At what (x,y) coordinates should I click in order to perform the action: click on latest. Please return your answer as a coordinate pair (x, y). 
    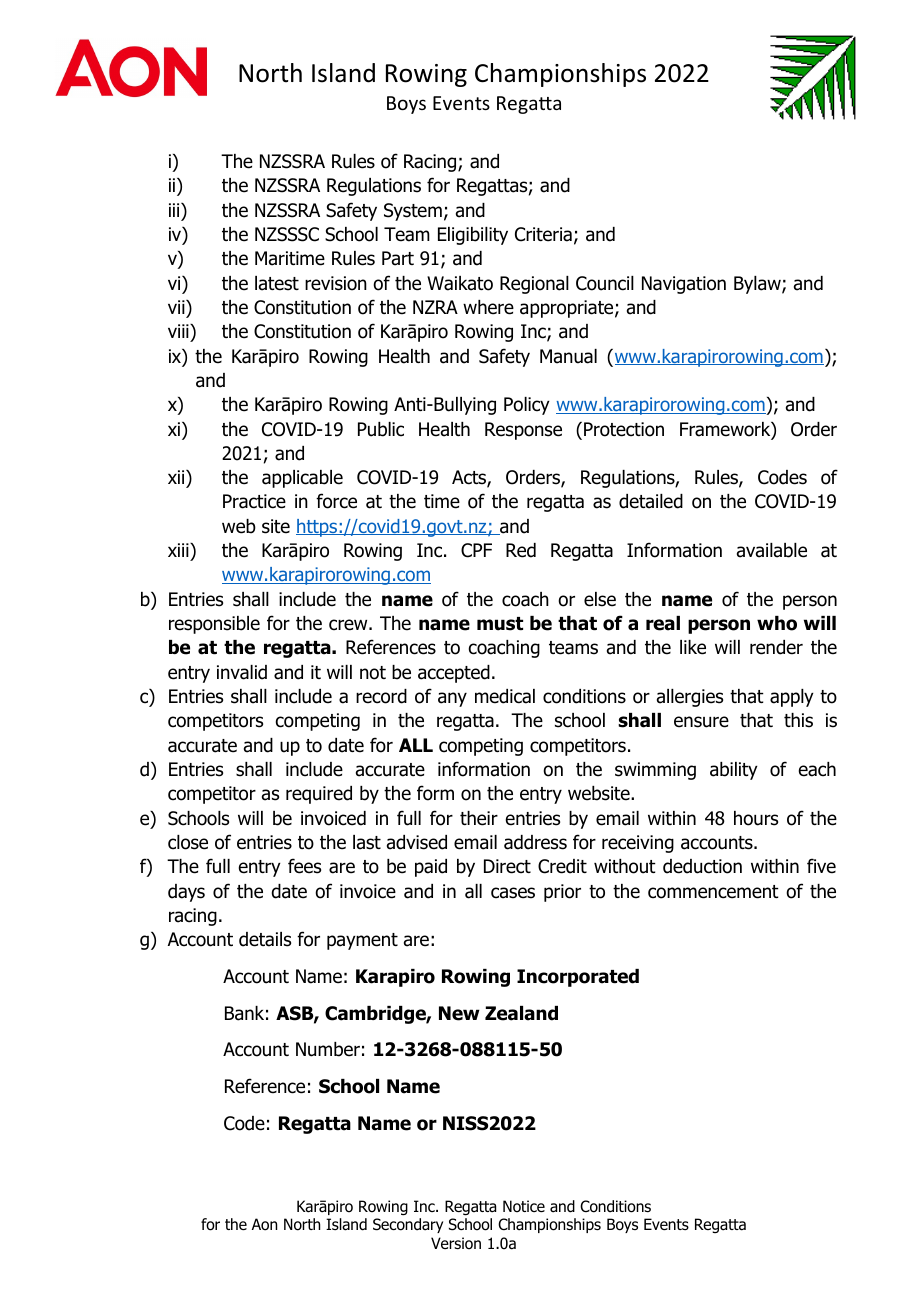
    Looking at the image, I should click on (277, 283).
